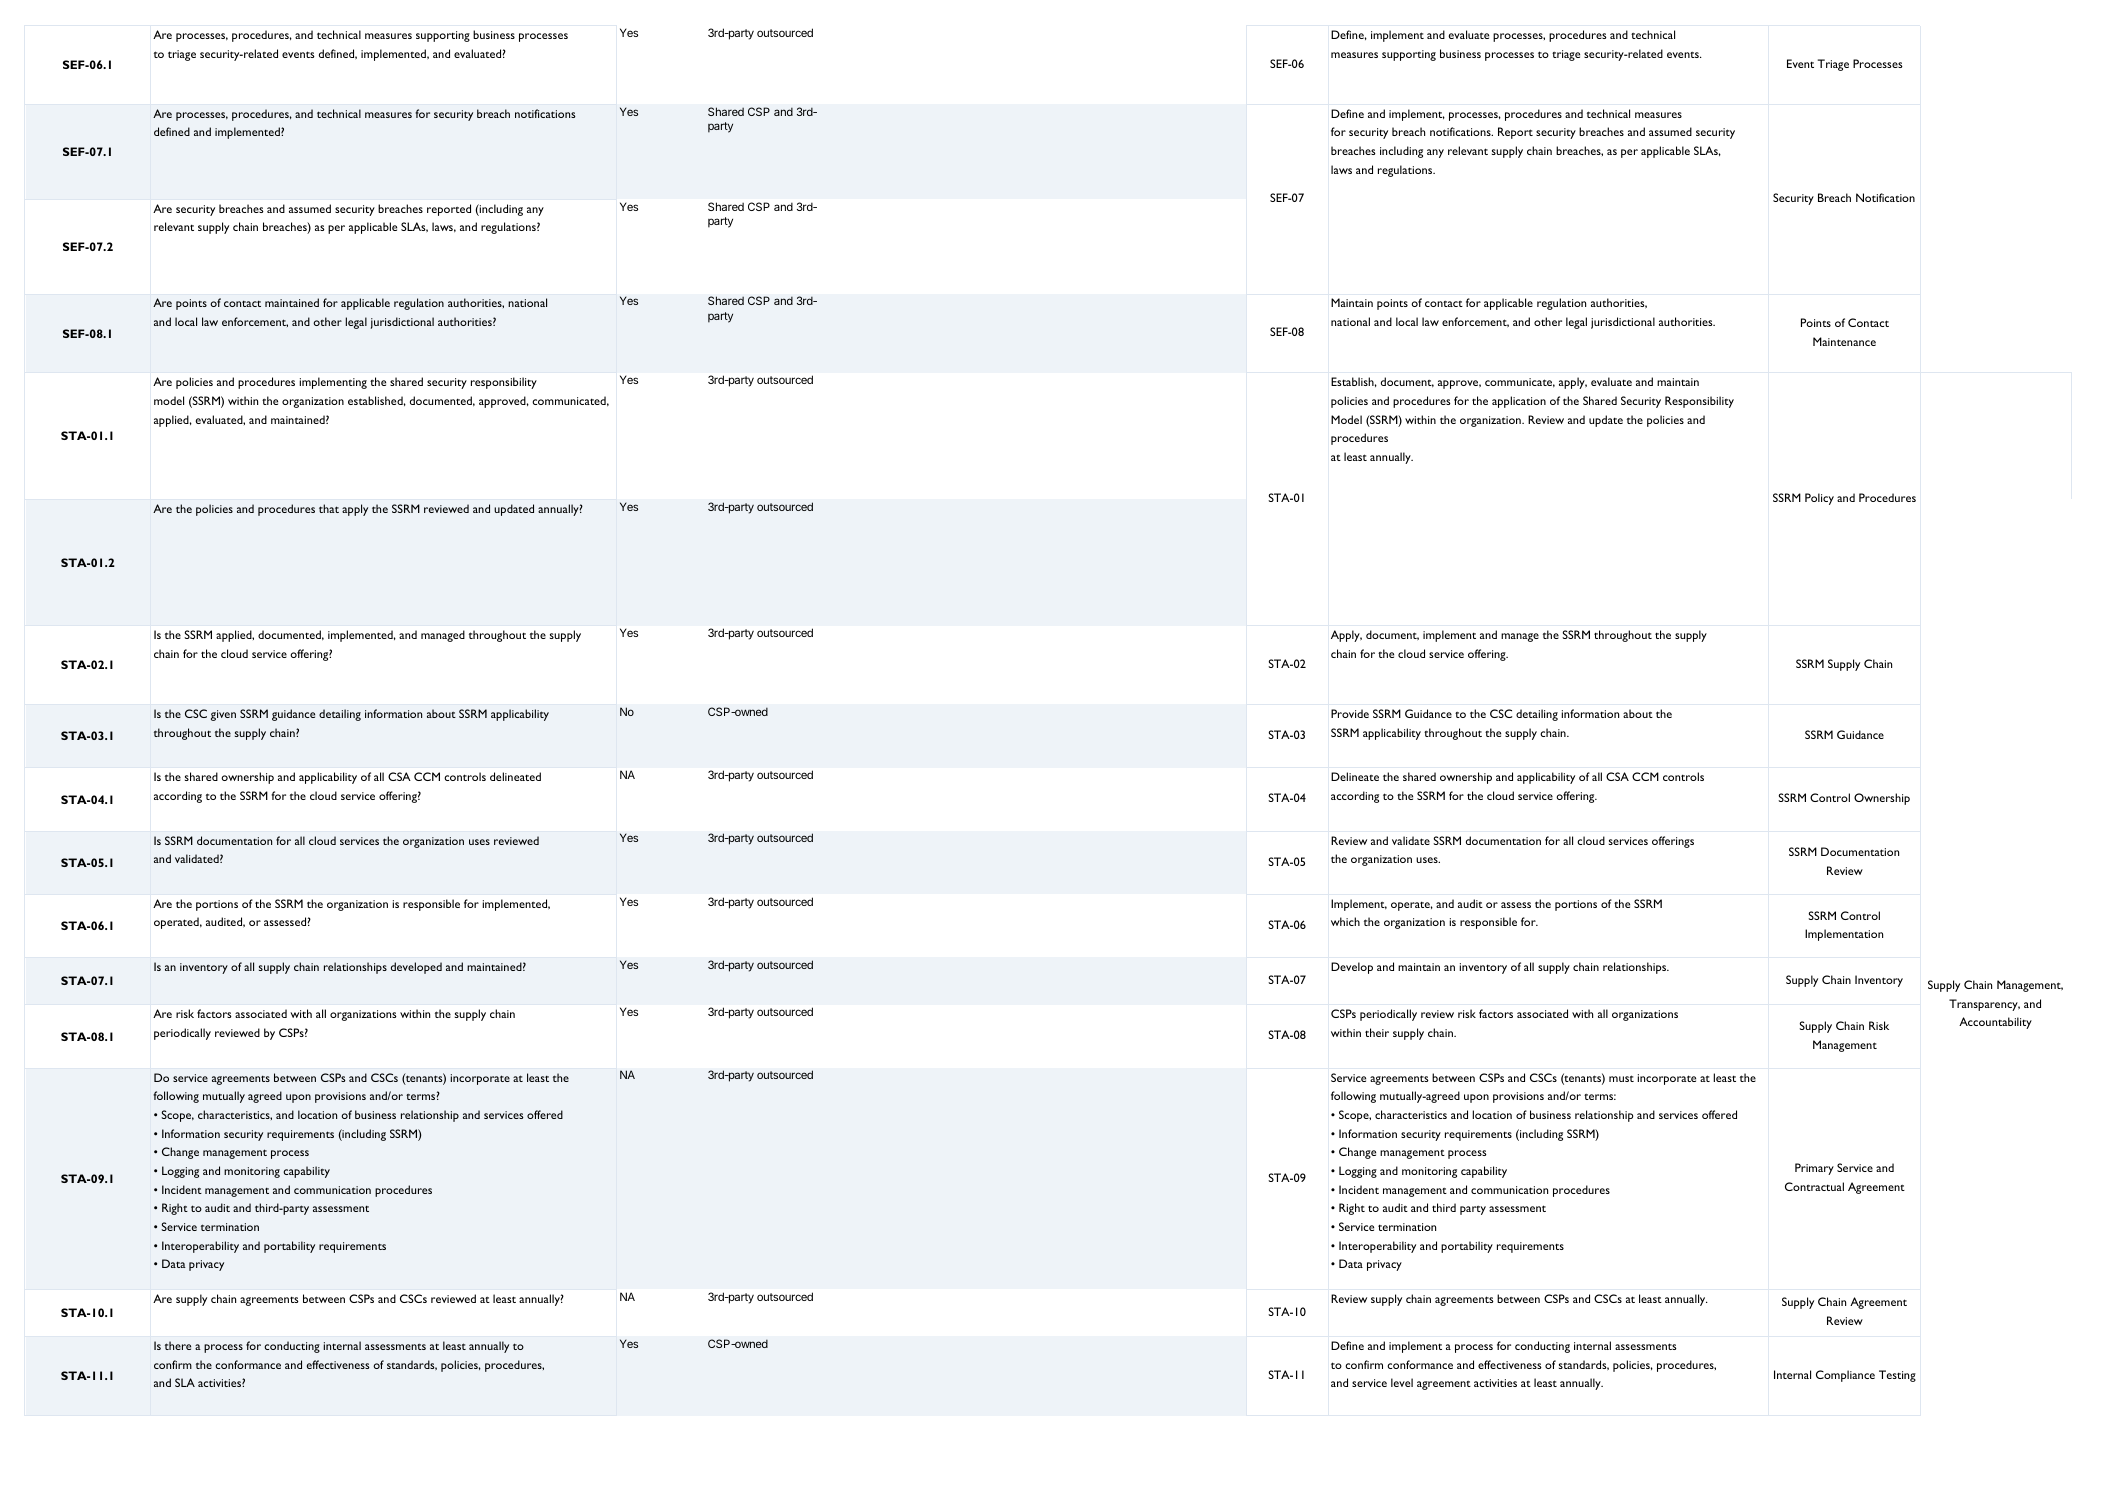 The height and width of the screenshot is (1493, 2112). I want to click on which, so click(1345, 921).
